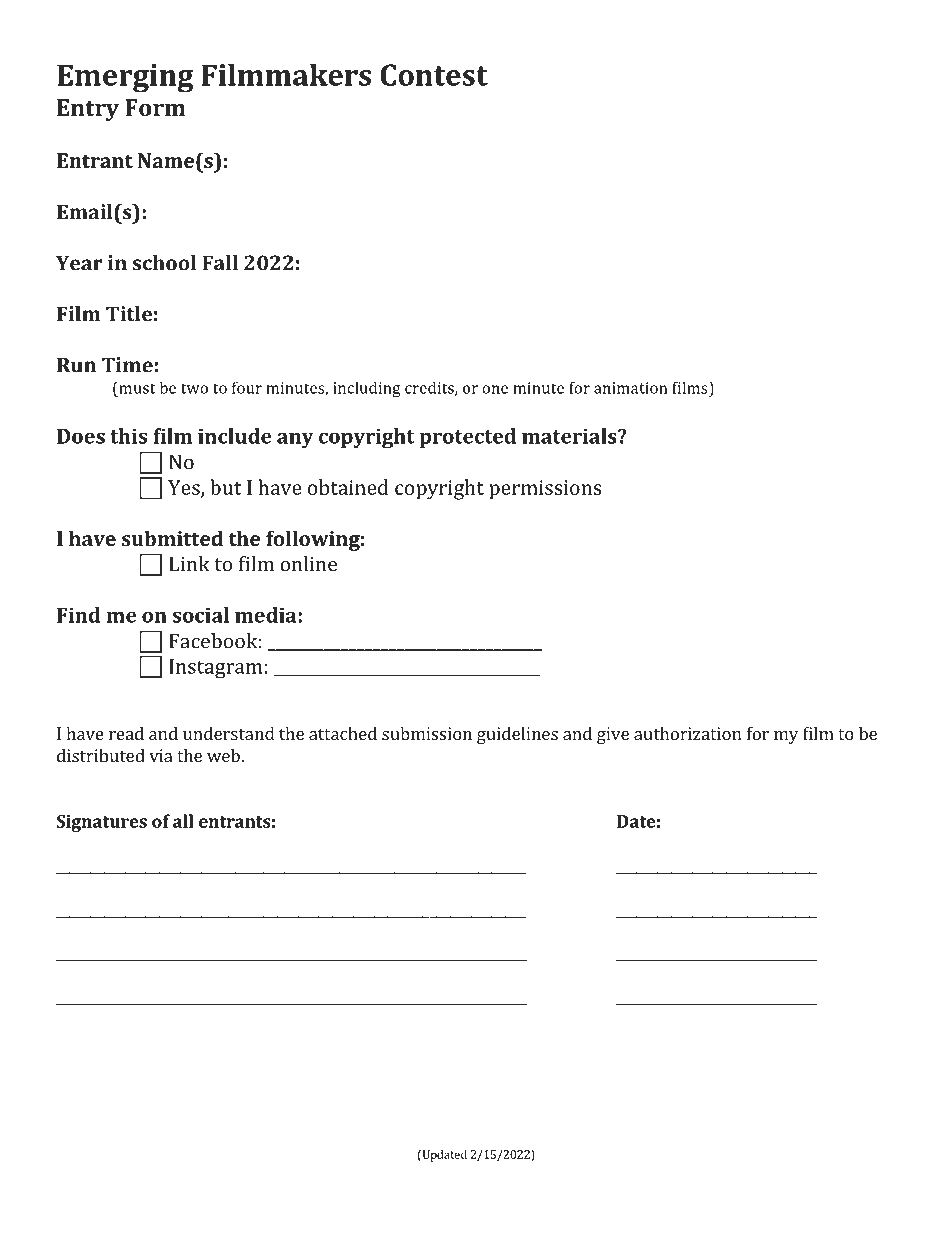 The height and width of the screenshot is (1233, 952). What do you see at coordinates (434, 75) in the screenshot?
I see `Contest` at bounding box center [434, 75].
